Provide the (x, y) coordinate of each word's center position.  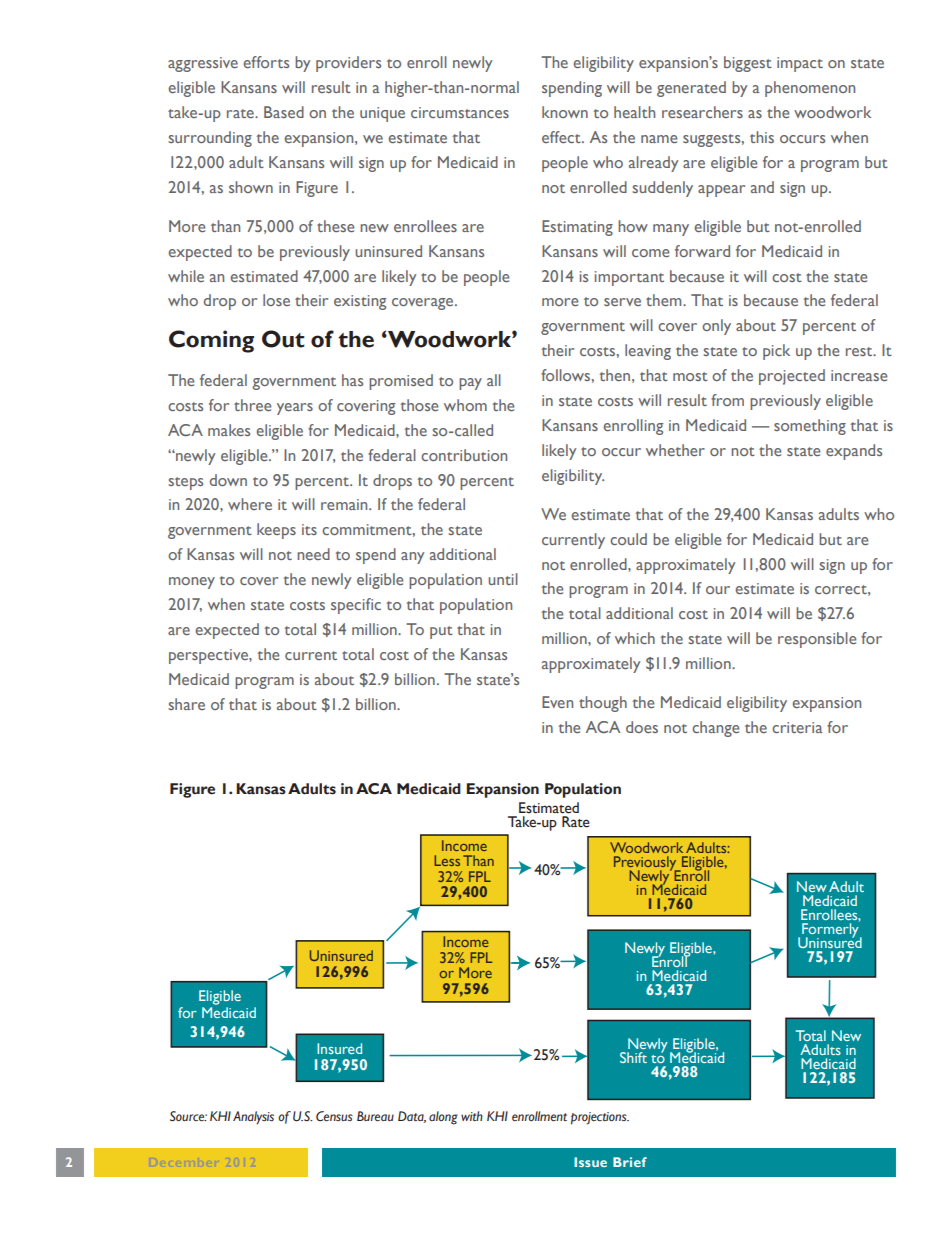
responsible (817, 640)
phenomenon (810, 89)
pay (470, 384)
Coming (211, 341)
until (503, 579)
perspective (209, 656)
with (472, 1116)
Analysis (253, 1118)
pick (776, 352)
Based (284, 112)
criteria (797, 727)
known (565, 112)
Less (447, 860)
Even (557, 702)
